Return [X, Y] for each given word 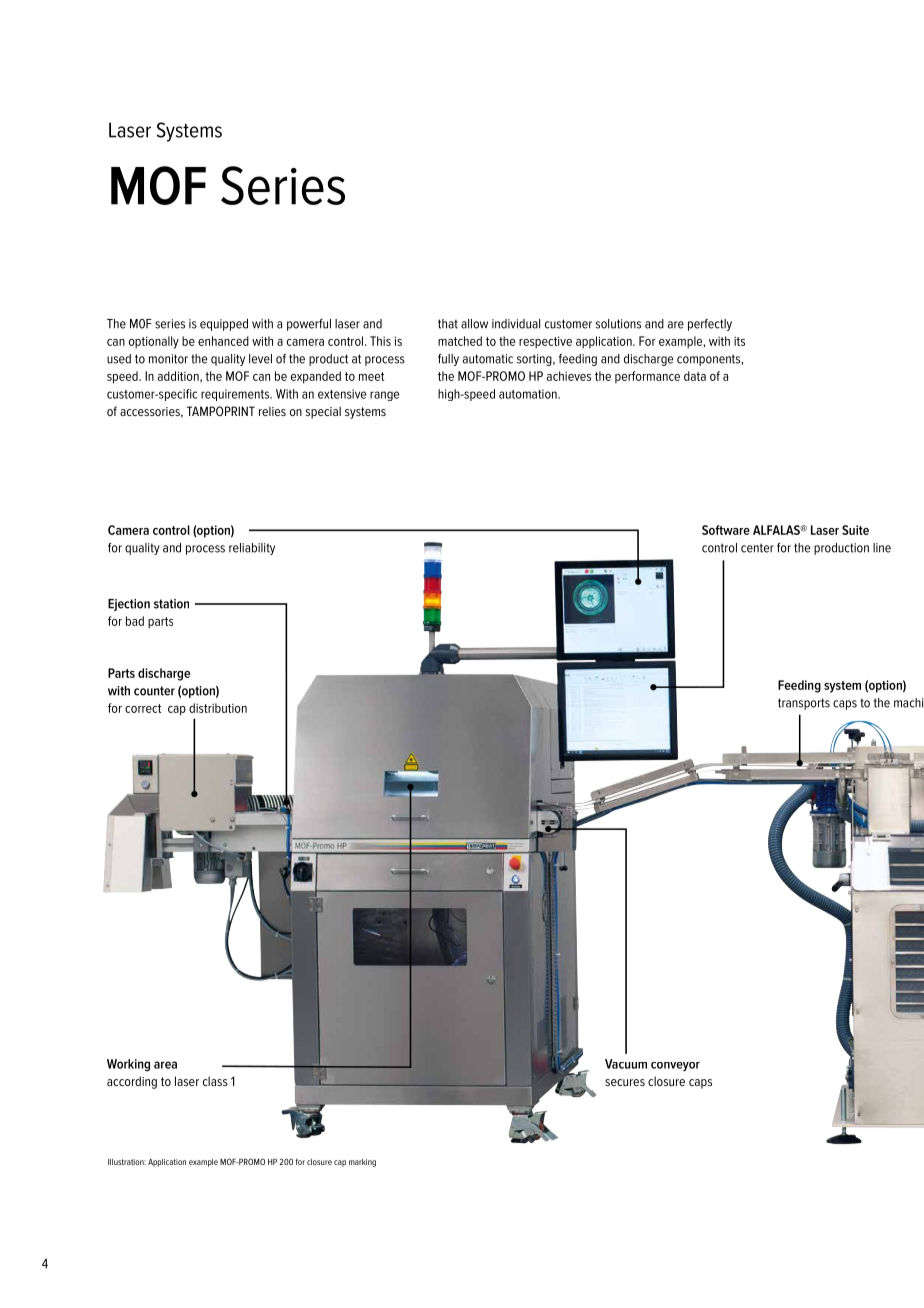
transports [804, 704]
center [757, 548]
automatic [488, 359]
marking [362, 1163]
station [171, 604]
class [215, 1081]
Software [726, 530]
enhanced [223, 341]
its [739, 341]
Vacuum [626, 1064]
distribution [218, 708]
